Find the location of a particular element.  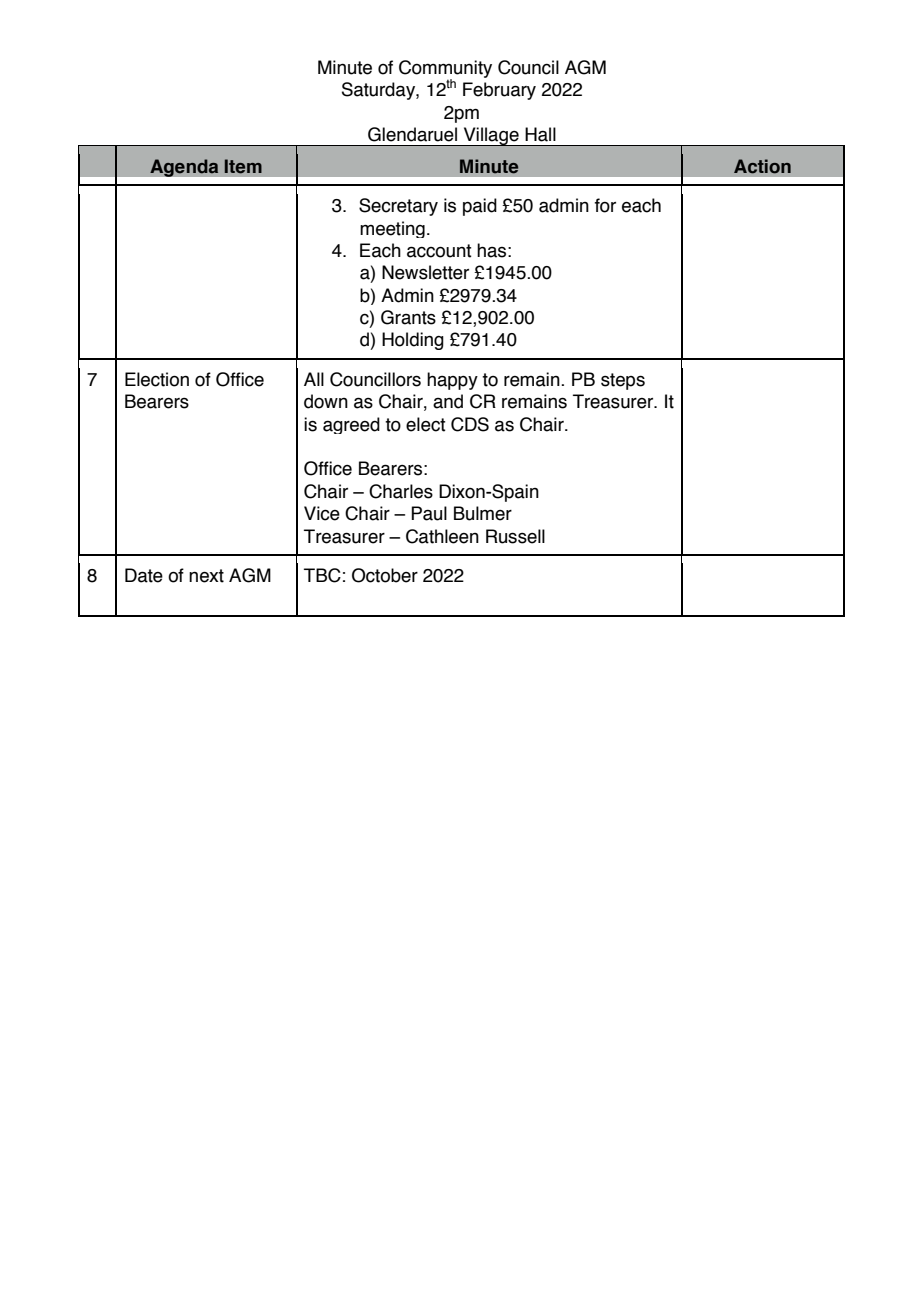

Holding is located at coordinates (413, 341).
